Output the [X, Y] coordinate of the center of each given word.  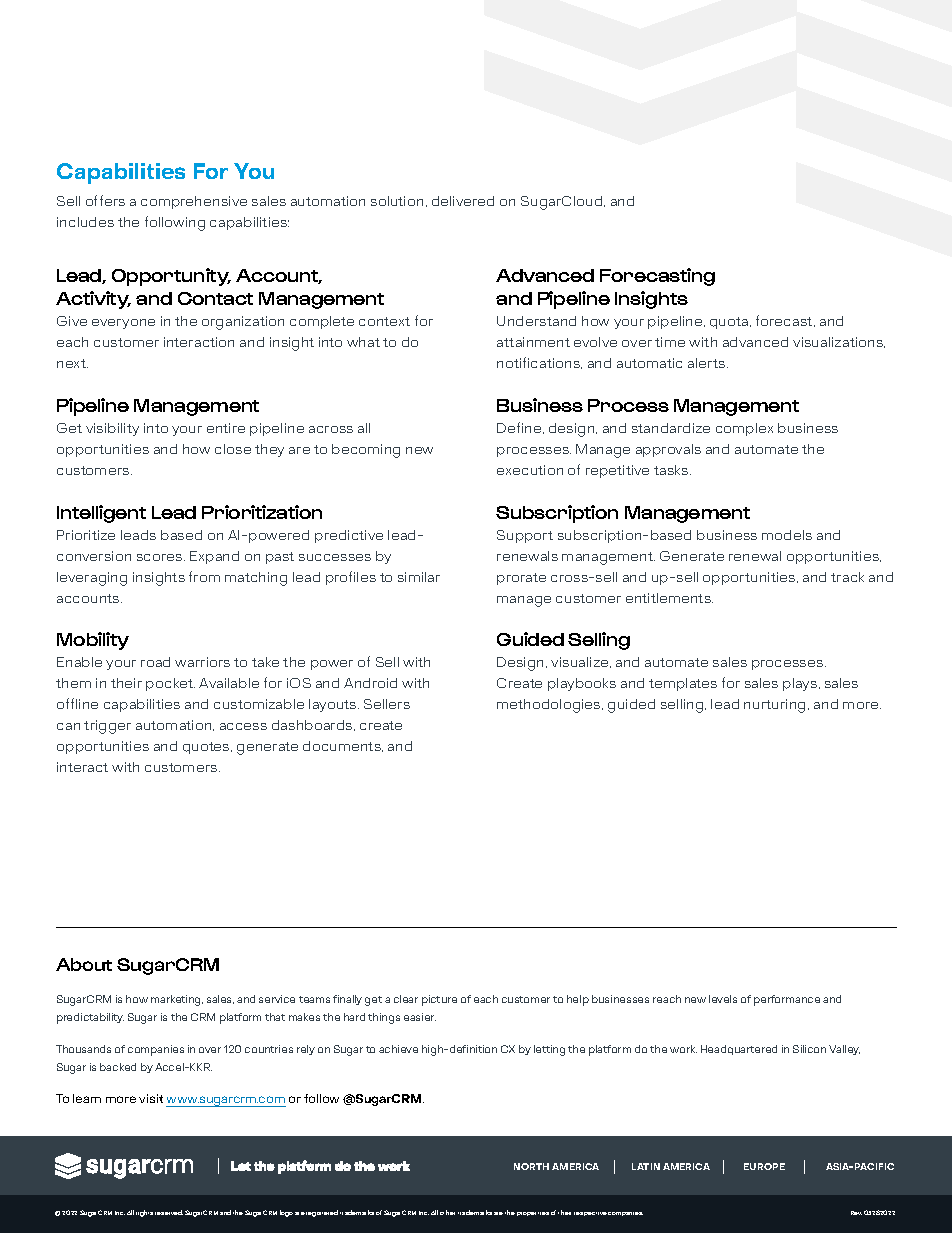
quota [730, 323]
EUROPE [764, 1166]
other [447, 1212]
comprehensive [194, 202]
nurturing [774, 706]
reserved [169, 1212]
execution [530, 470]
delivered [463, 201]
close [233, 449]
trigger [107, 727]
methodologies [550, 706]
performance [787, 1000]
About [84, 964]
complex [744, 429]
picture [439, 1000]
